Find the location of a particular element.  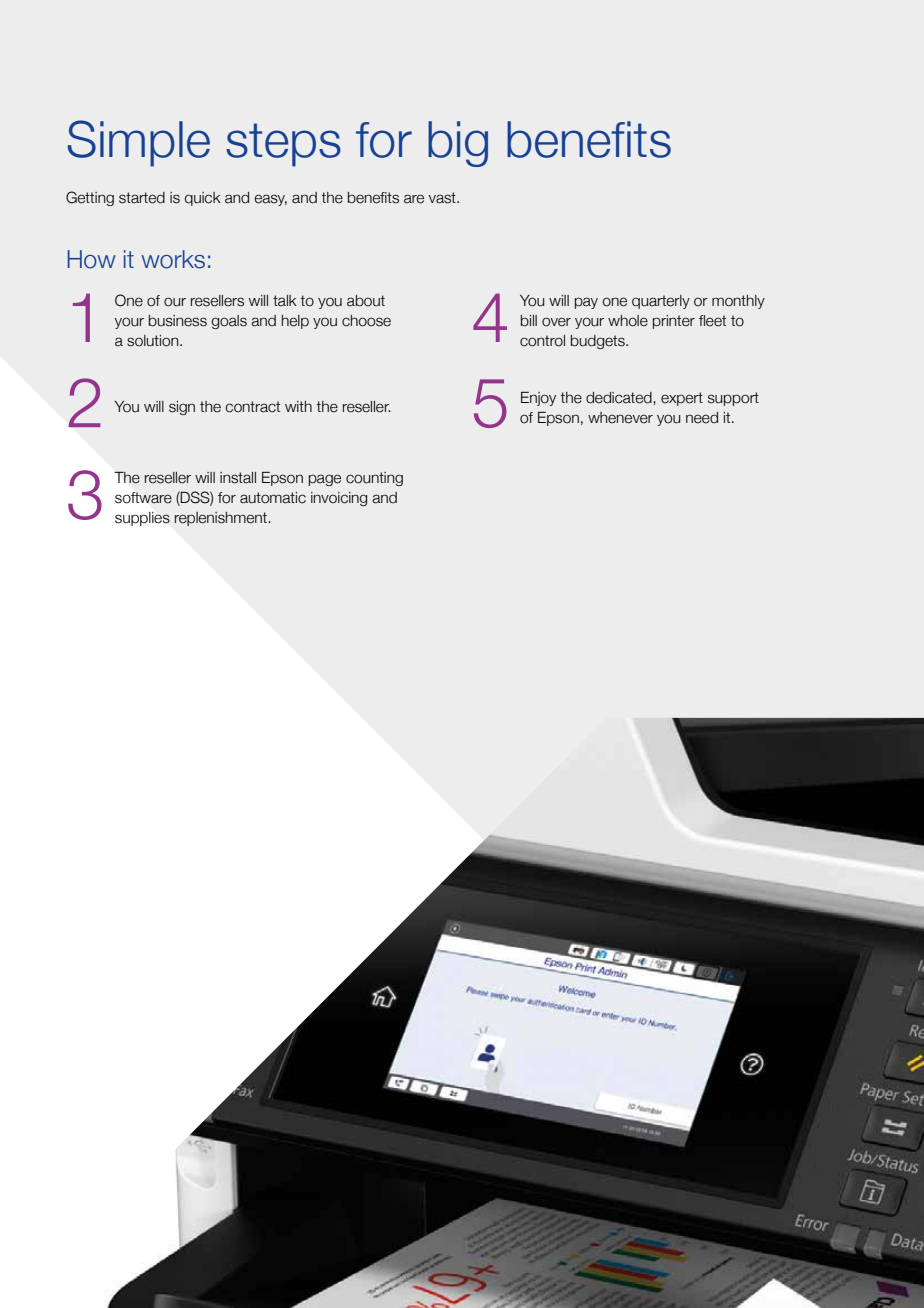

printer is located at coordinates (674, 322).
